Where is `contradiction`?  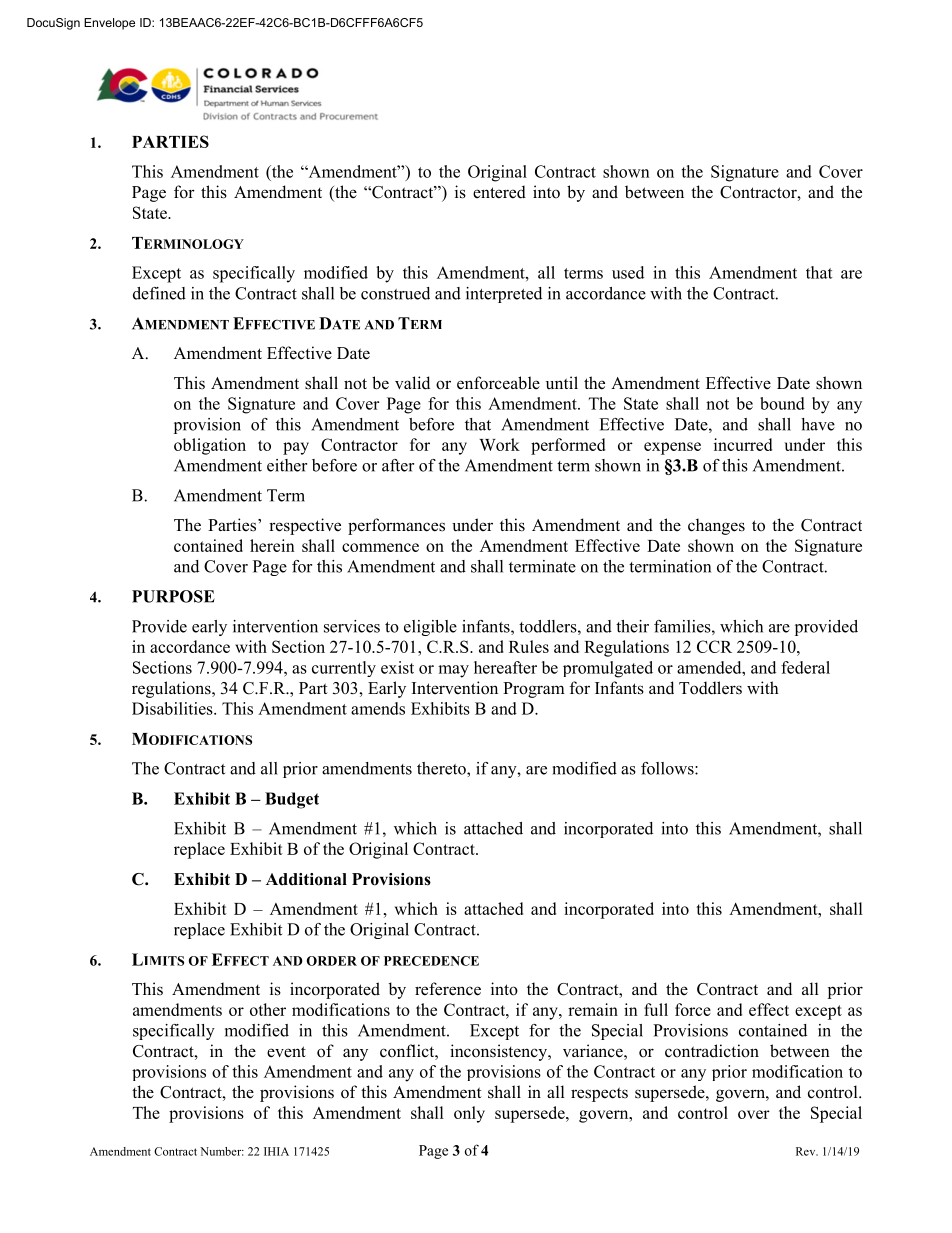
contradiction is located at coordinates (712, 1051).
